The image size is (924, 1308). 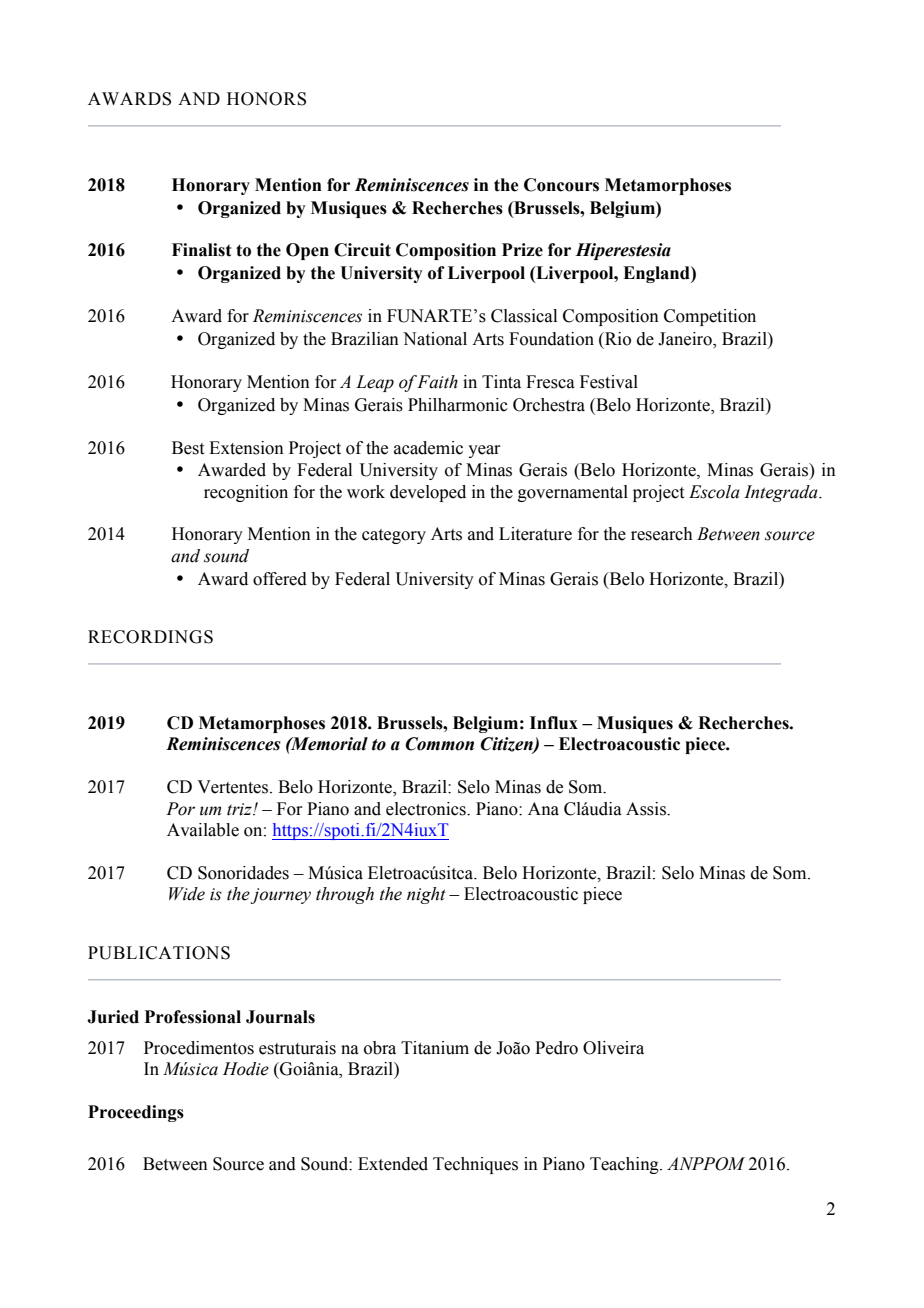 I want to click on Faith, so click(x=437, y=382).
